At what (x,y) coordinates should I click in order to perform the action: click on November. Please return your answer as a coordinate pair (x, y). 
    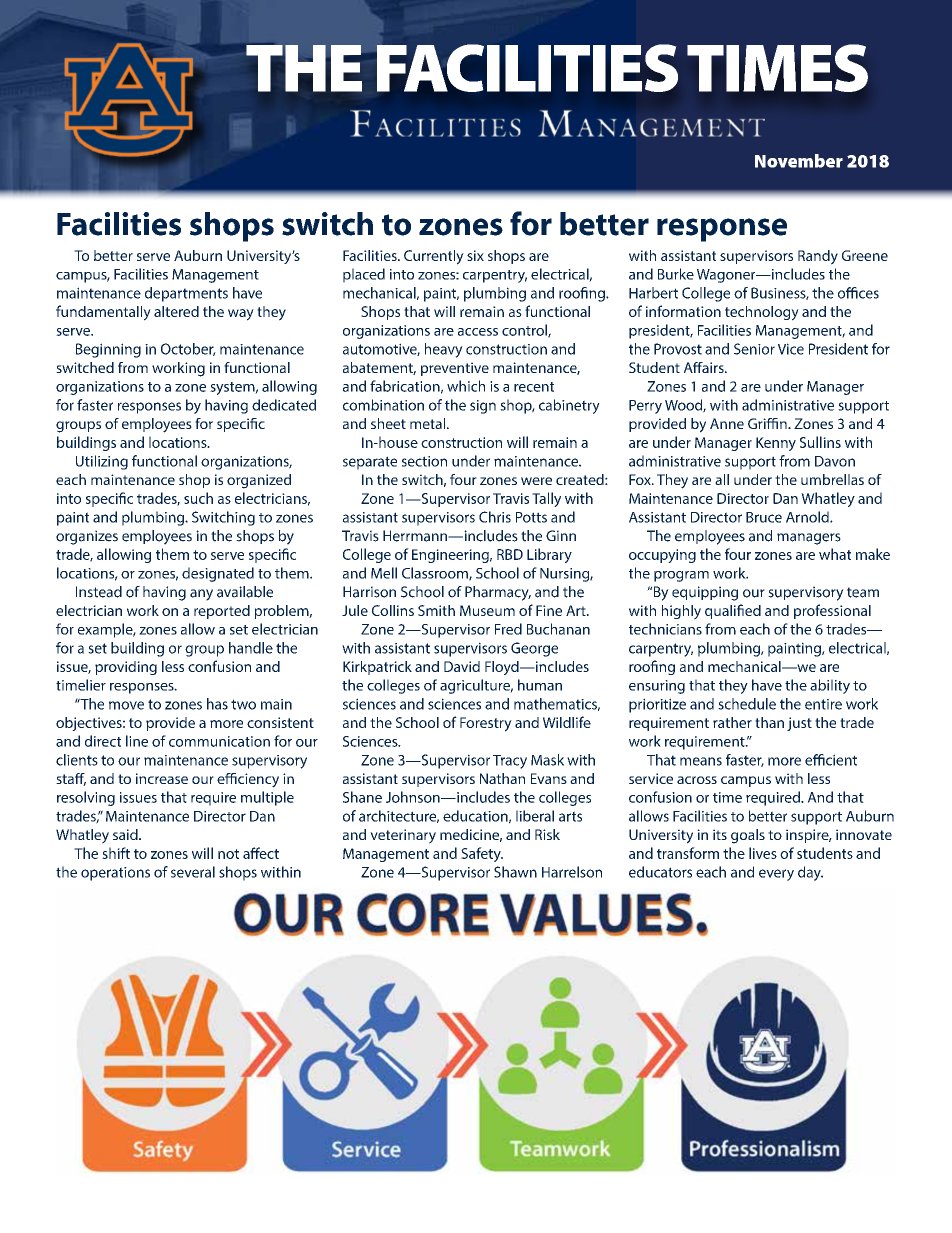
    Looking at the image, I should click on (799, 161).
